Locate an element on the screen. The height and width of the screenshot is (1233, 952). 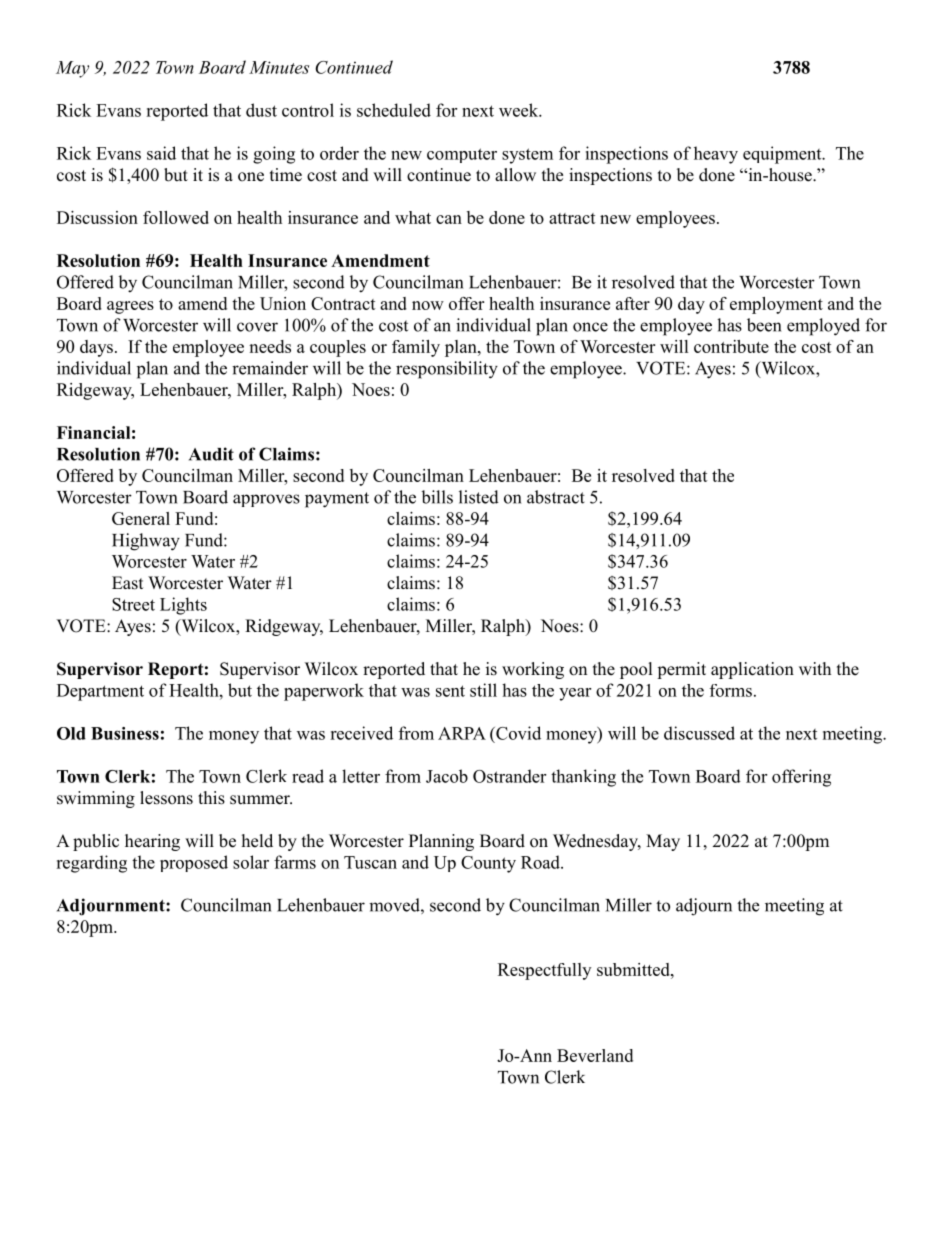
said is located at coordinates (161, 153).
